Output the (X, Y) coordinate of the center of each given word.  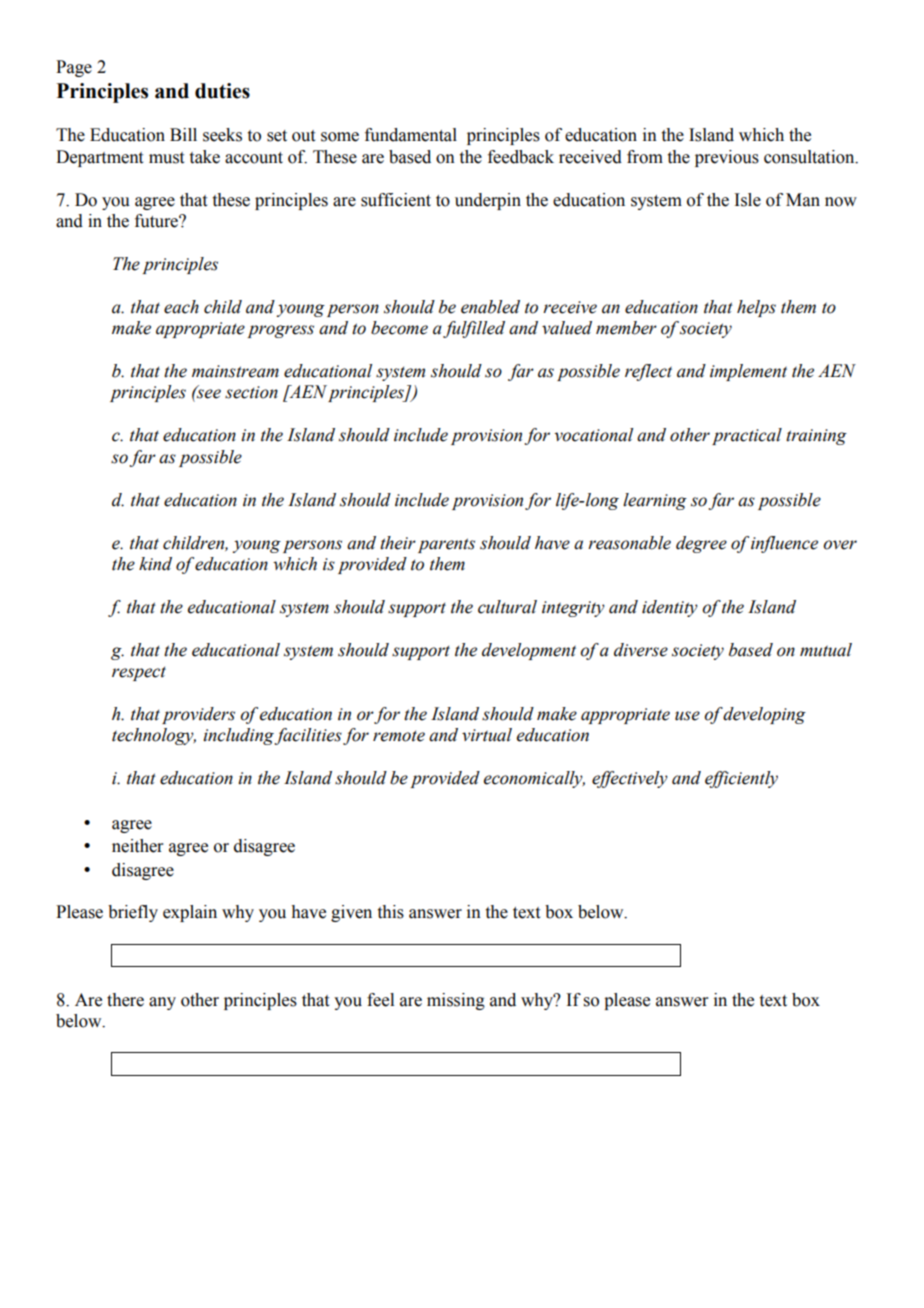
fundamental (411, 135)
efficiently (741, 779)
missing (456, 1001)
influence (784, 544)
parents (446, 545)
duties (222, 91)
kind (155, 564)
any (162, 1003)
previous (727, 158)
